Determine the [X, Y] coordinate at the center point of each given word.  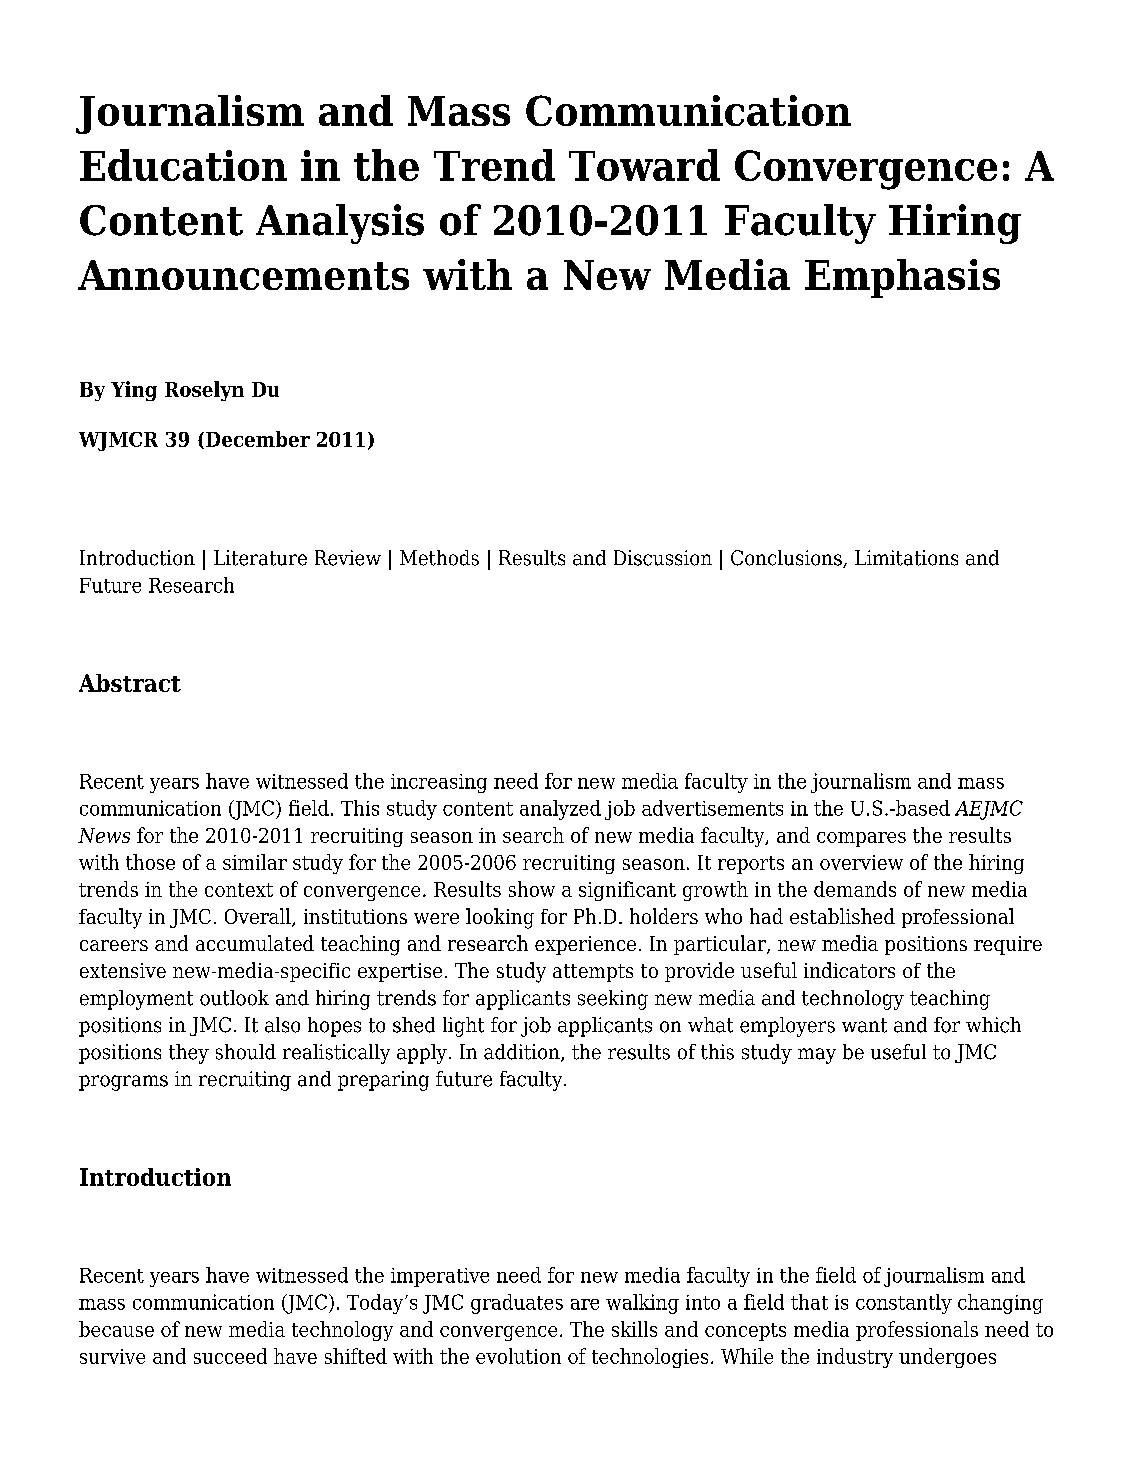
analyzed [560, 810]
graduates [517, 1304]
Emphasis [902, 278]
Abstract [130, 683]
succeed [230, 1356]
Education [183, 165]
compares [861, 839]
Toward [644, 165]
